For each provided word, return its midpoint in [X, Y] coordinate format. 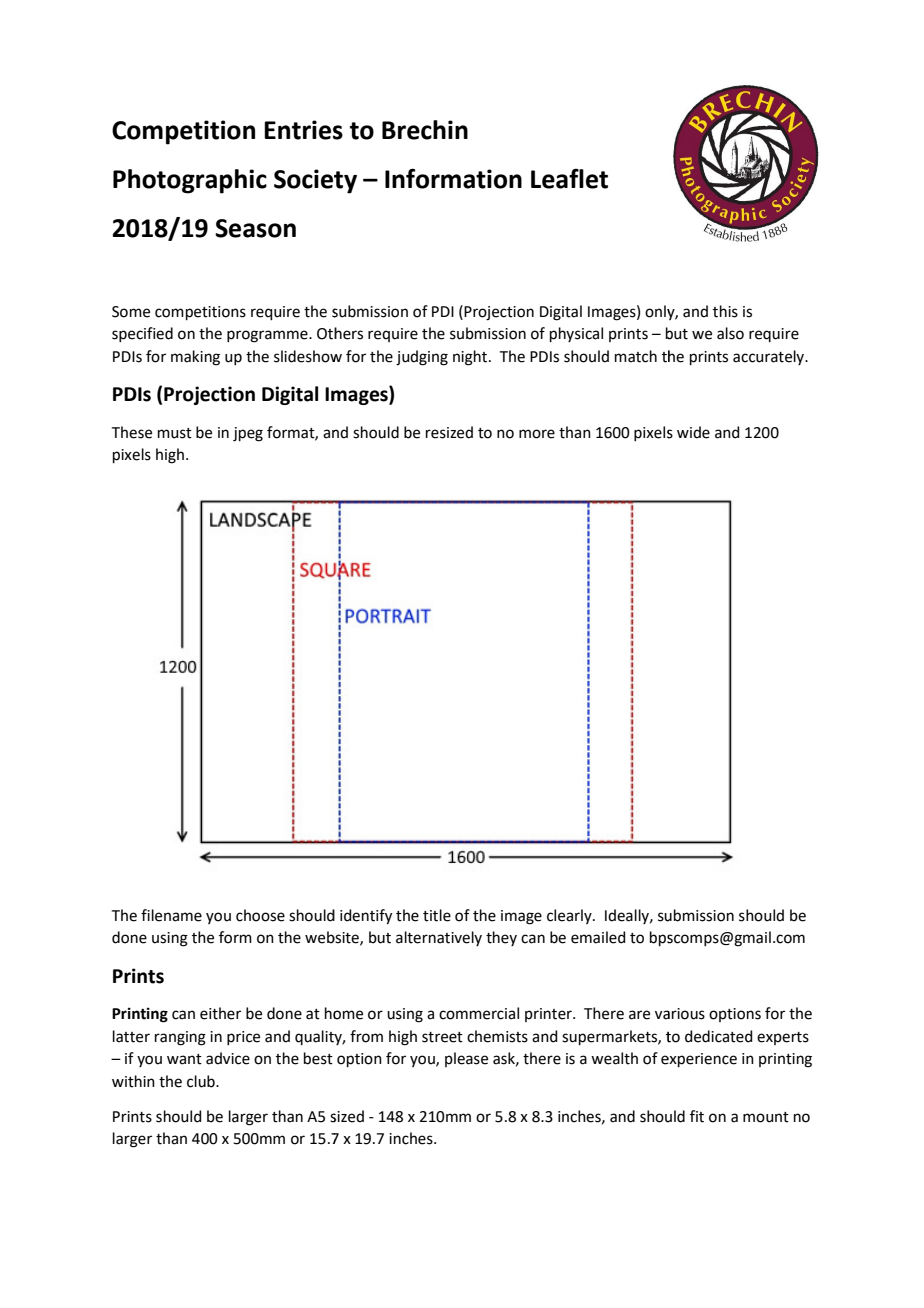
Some [131, 312]
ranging [180, 1038]
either [220, 1013]
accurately [770, 357]
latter [131, 1036]
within [133, 1081]
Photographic [190, 181]
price [243, 1038]
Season [255, 228]
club [202, 1081]
